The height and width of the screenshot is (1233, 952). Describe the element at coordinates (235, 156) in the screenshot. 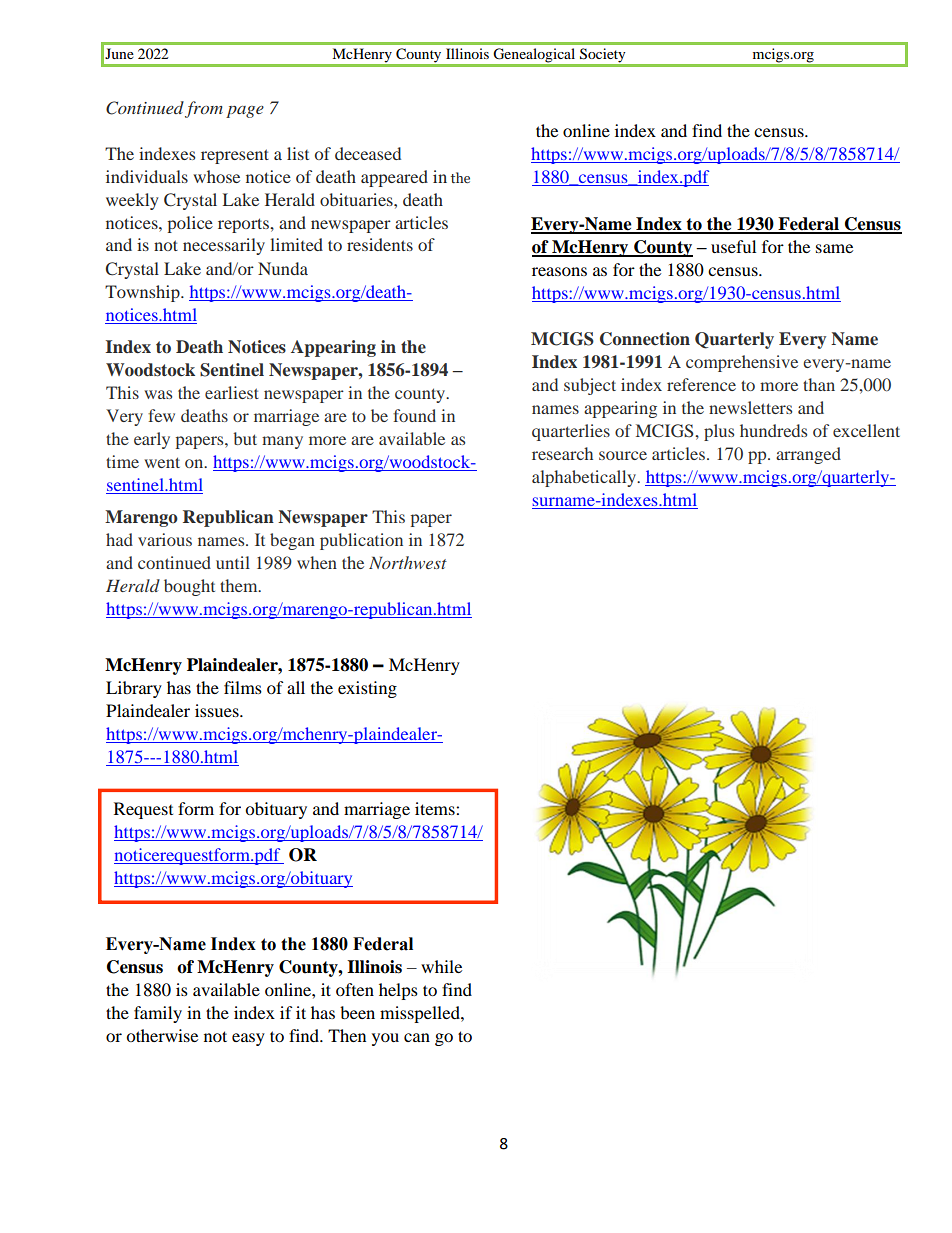

I see `represent` at that location.
